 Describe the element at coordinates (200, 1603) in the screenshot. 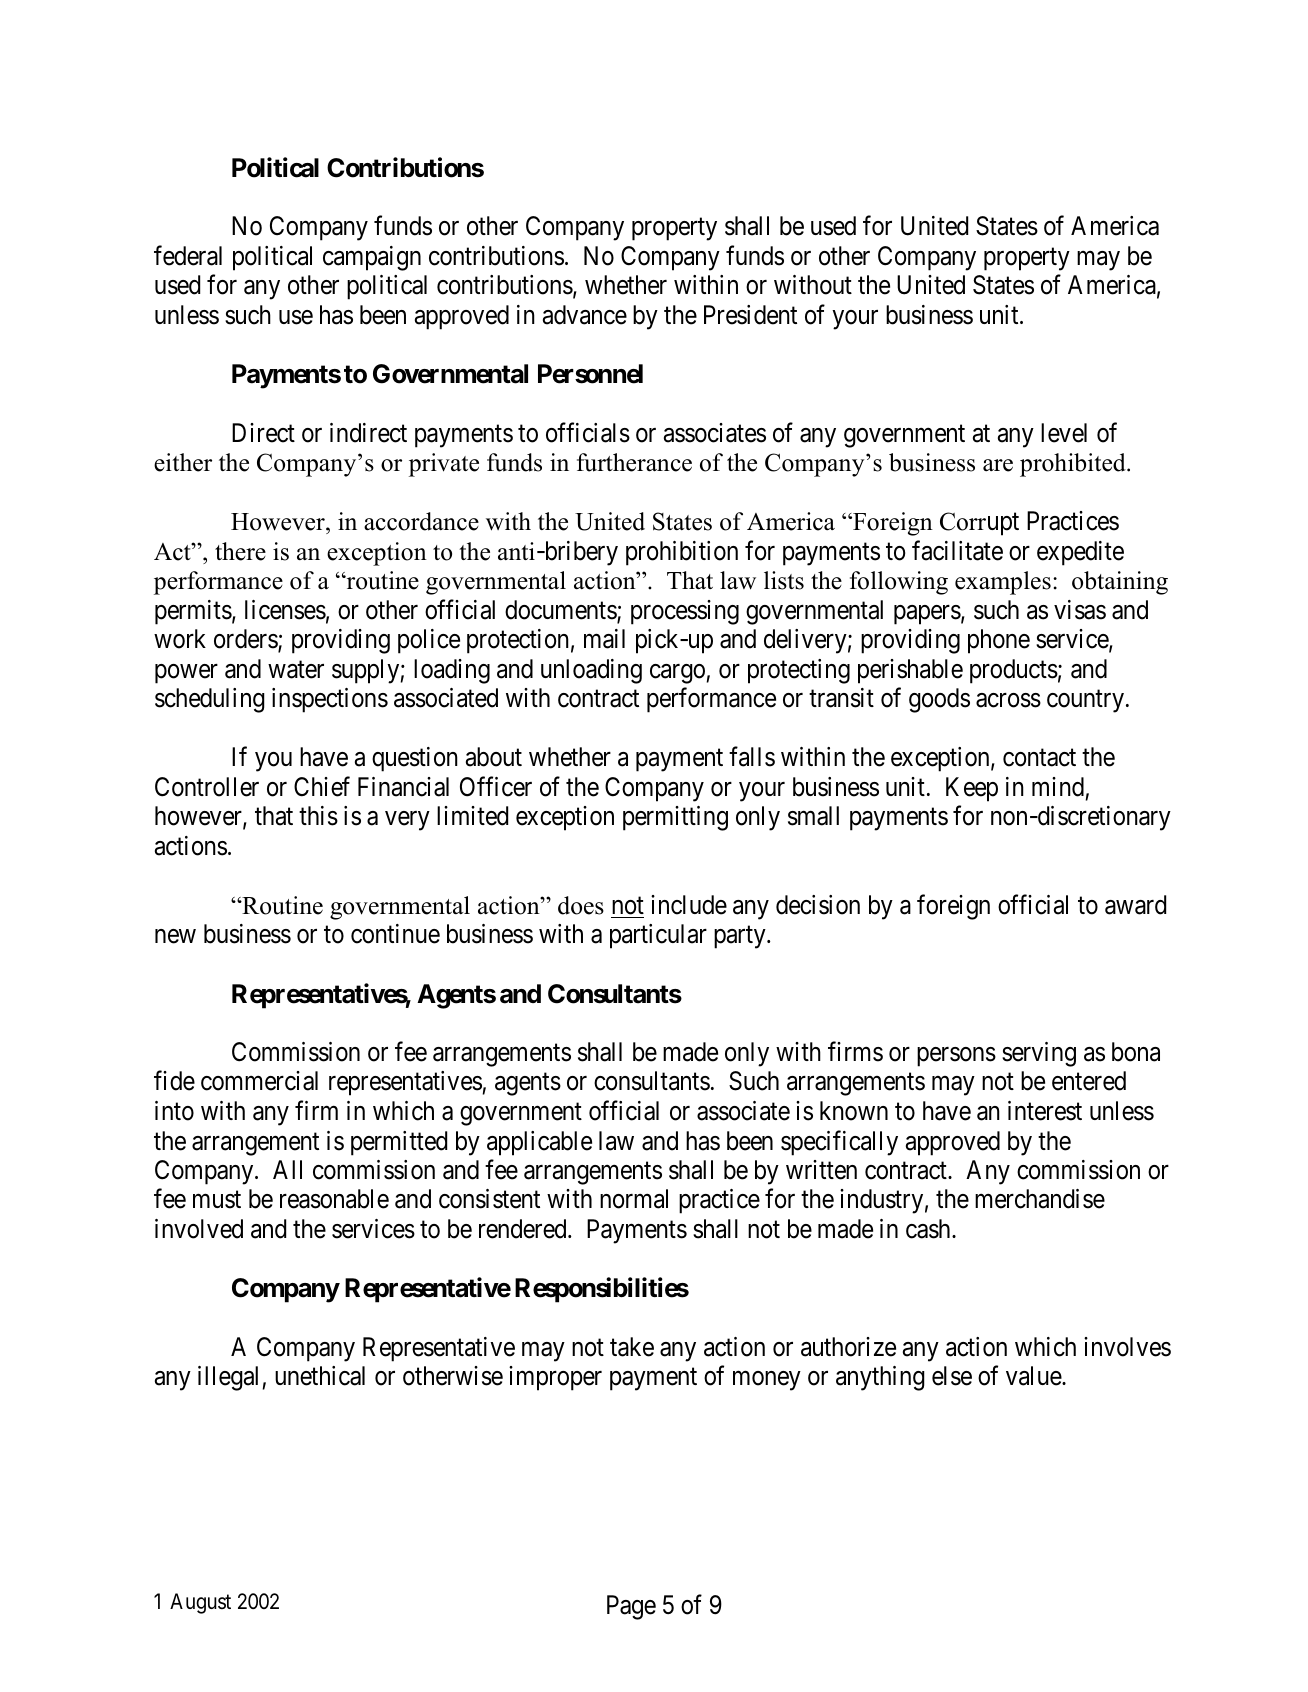

I see `August` at that location.
